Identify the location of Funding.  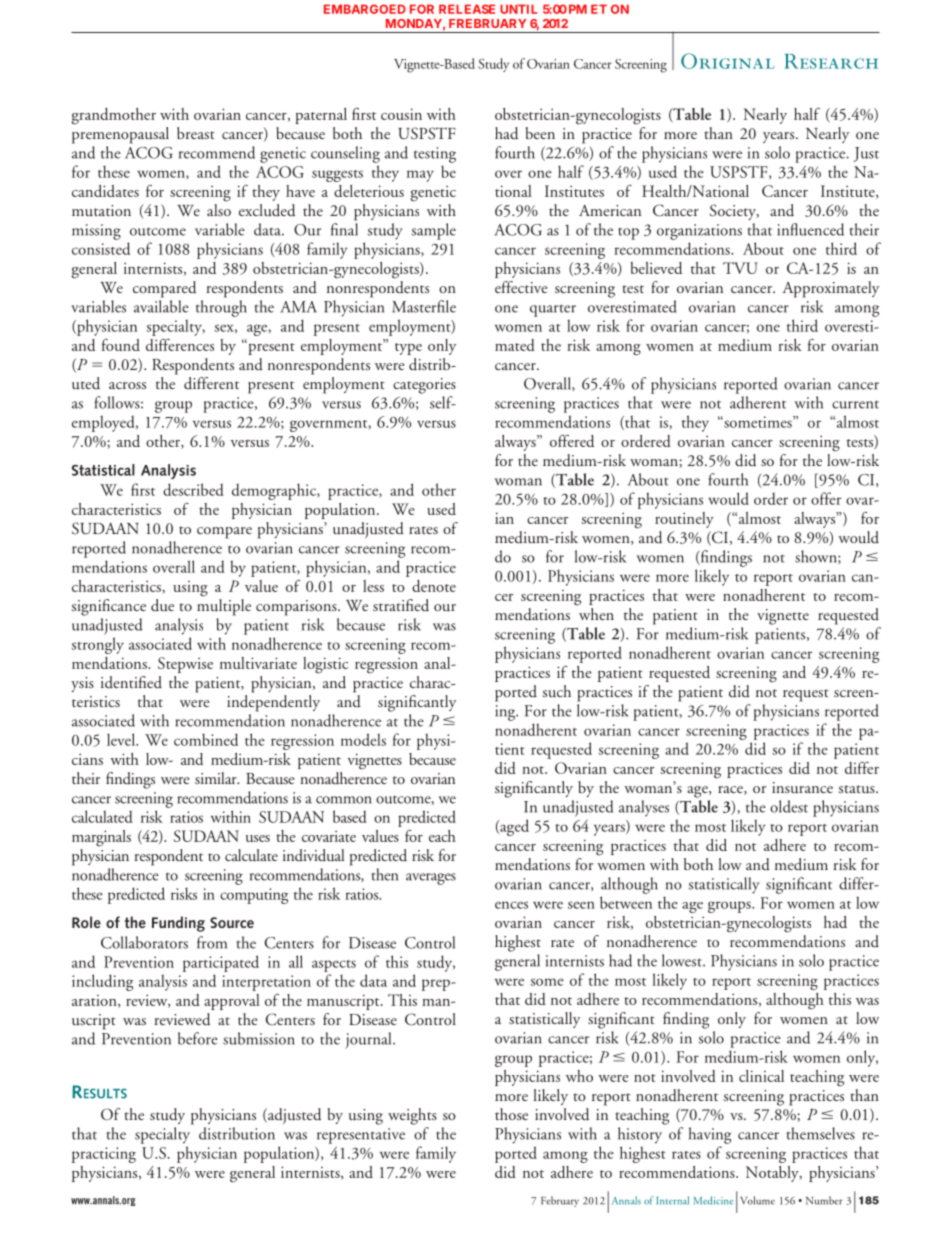
(178, 924).
